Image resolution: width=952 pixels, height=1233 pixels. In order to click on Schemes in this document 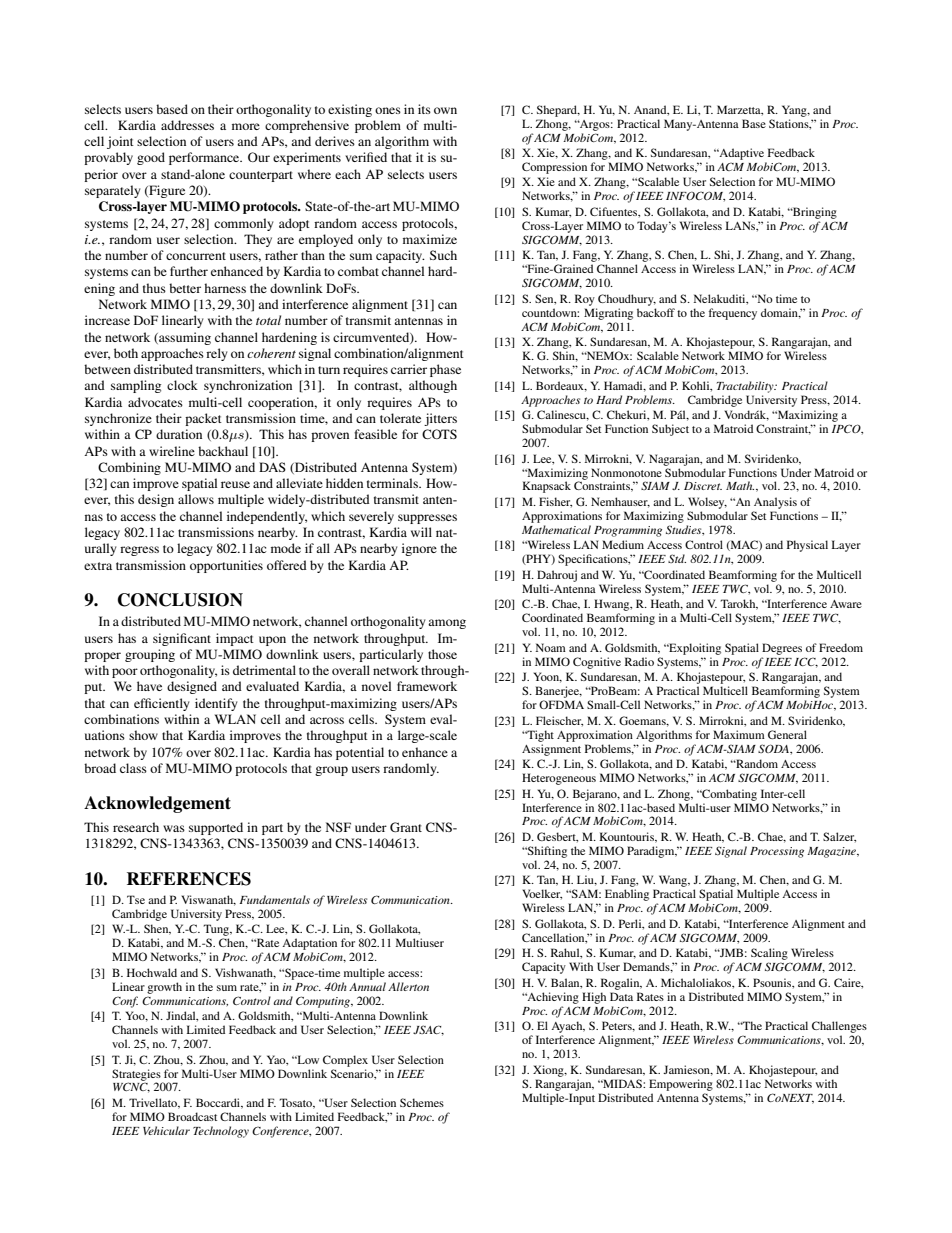, I will do `click(422, 1102)`.
